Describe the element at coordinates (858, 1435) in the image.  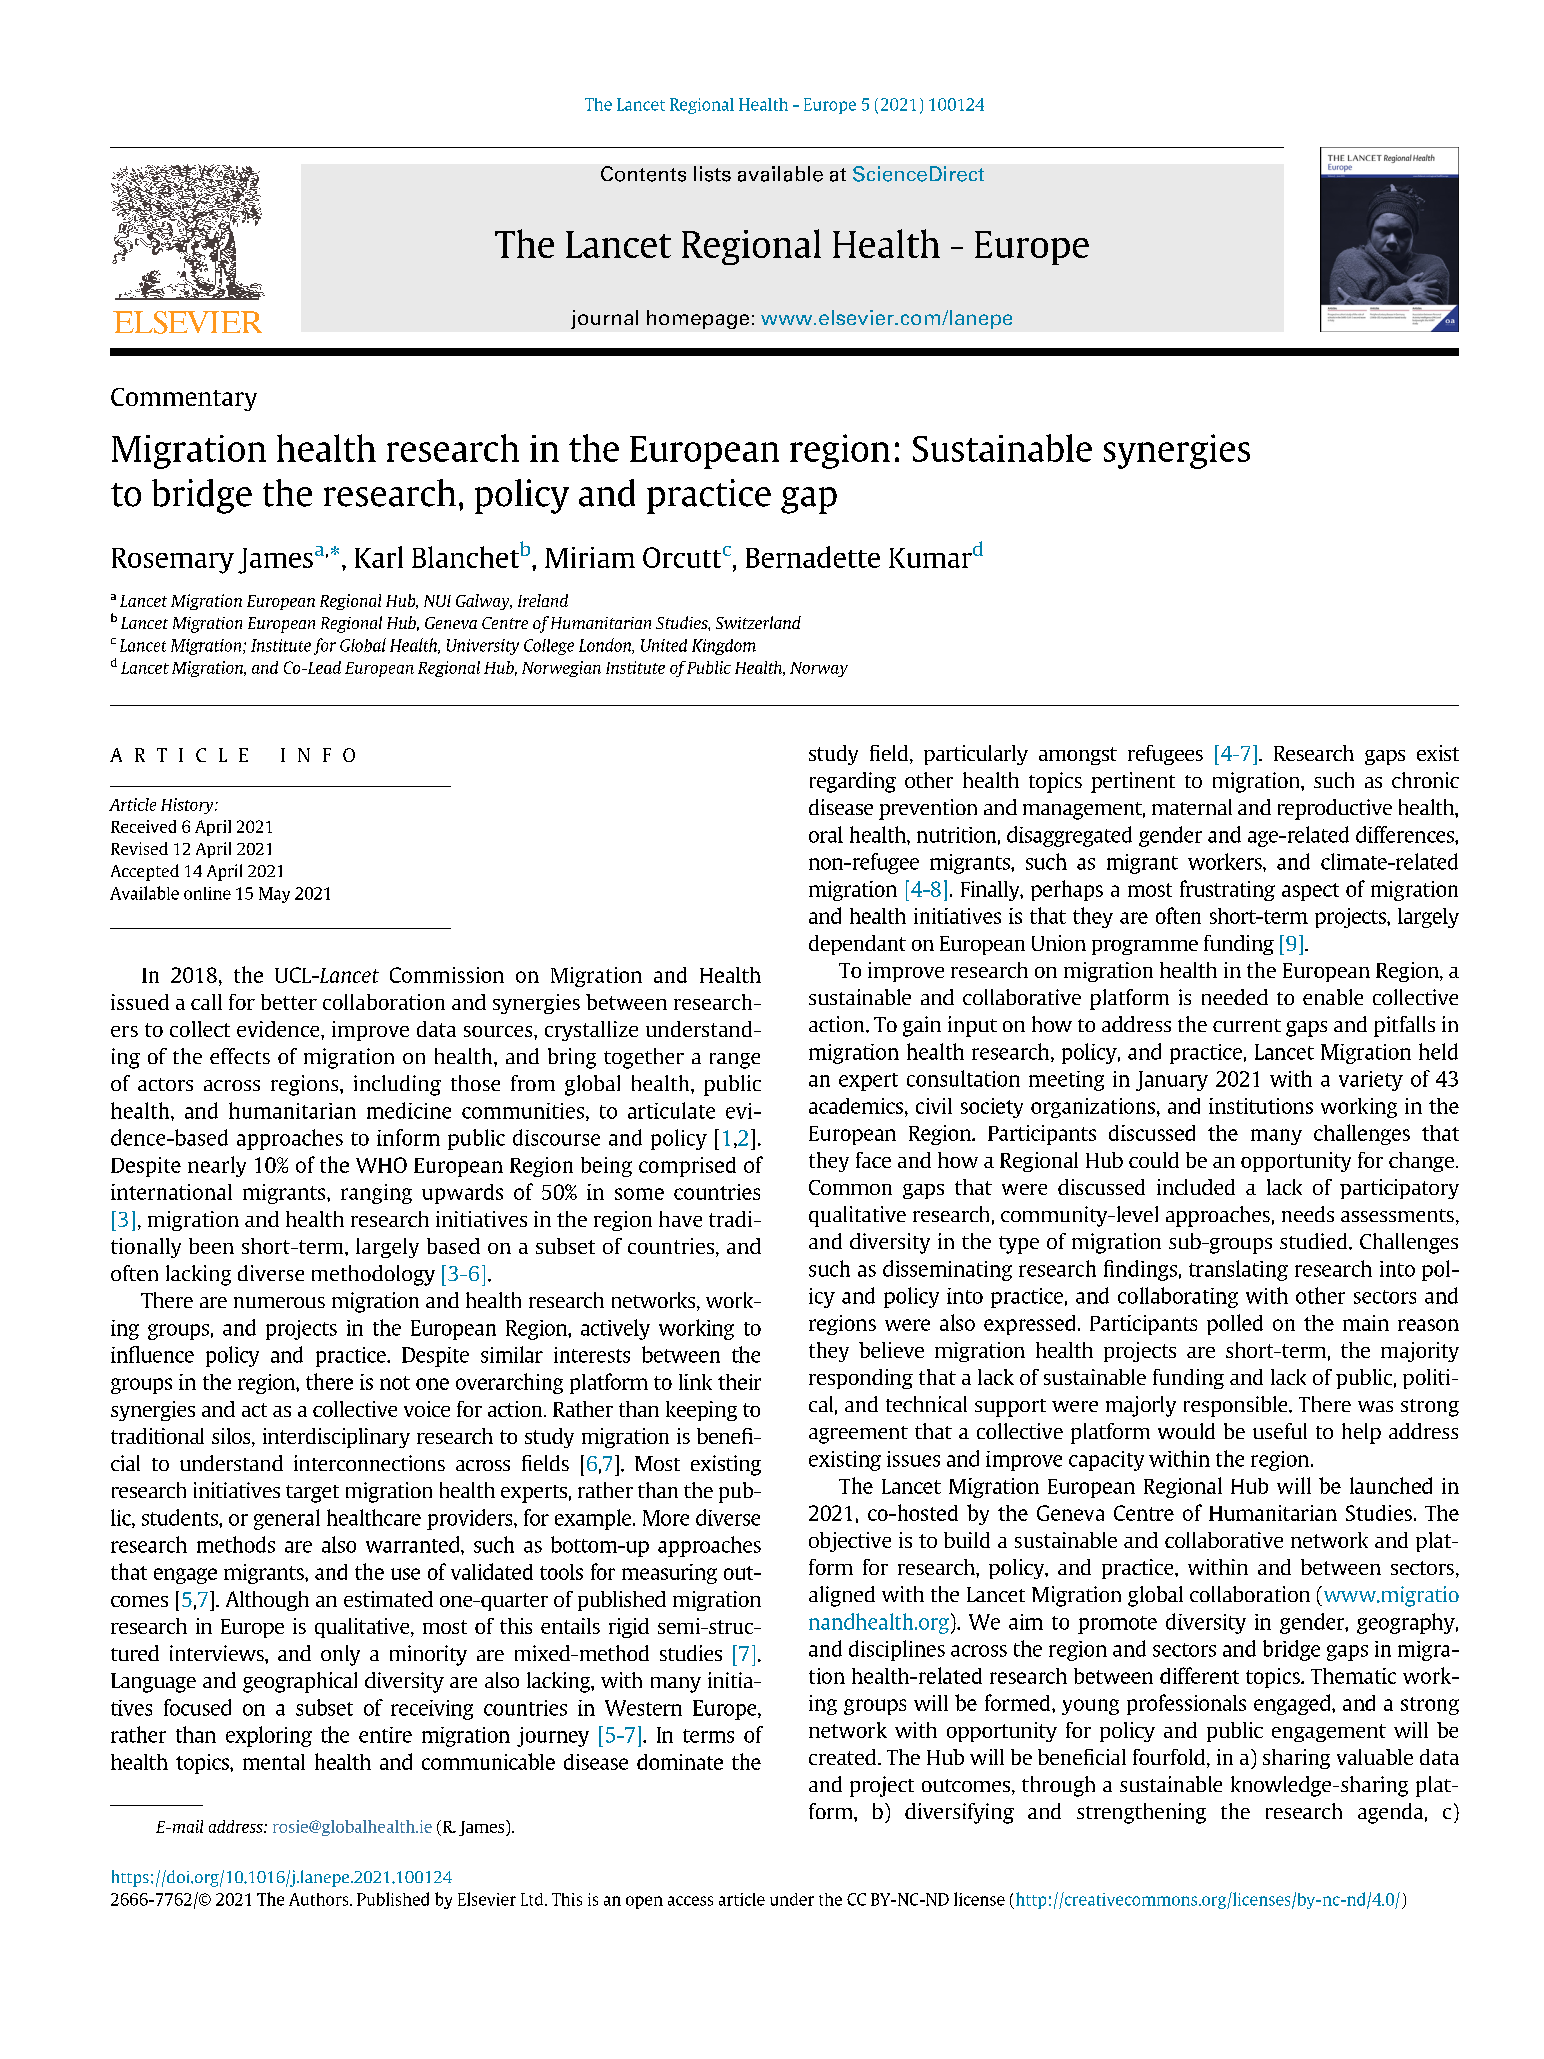
I see `agreement` at that location.
